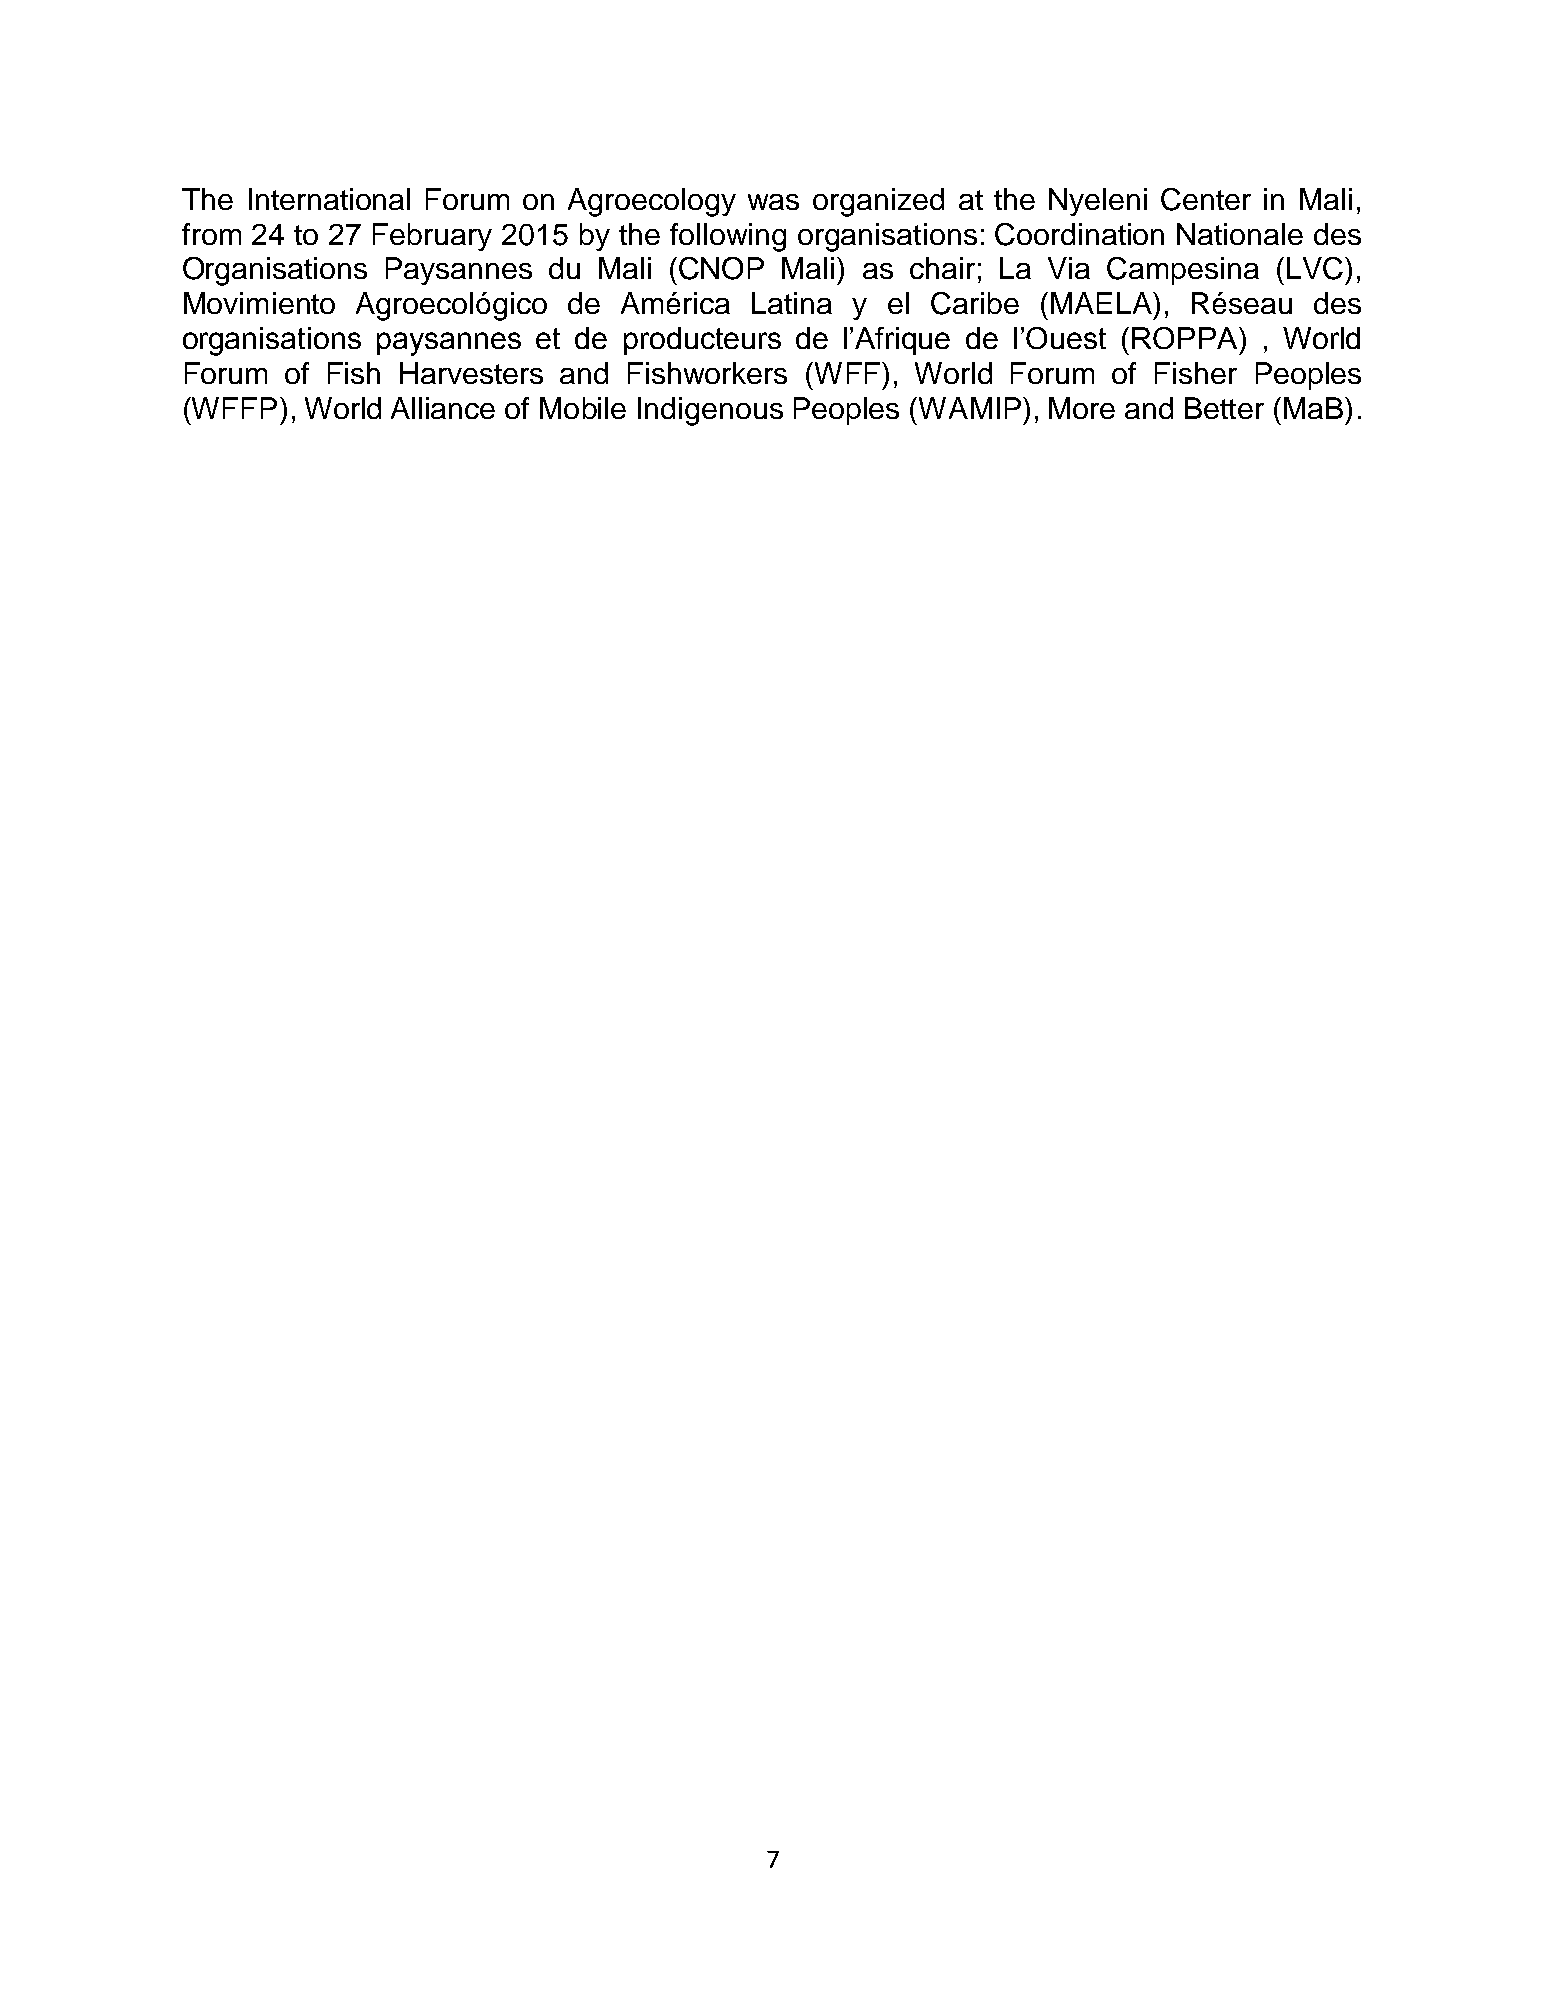 The image size is (1545, 2000). What do you see at coordinates (1206, 199) in the screenshot?
I see `Center` at bounding box center [1206, 199].
